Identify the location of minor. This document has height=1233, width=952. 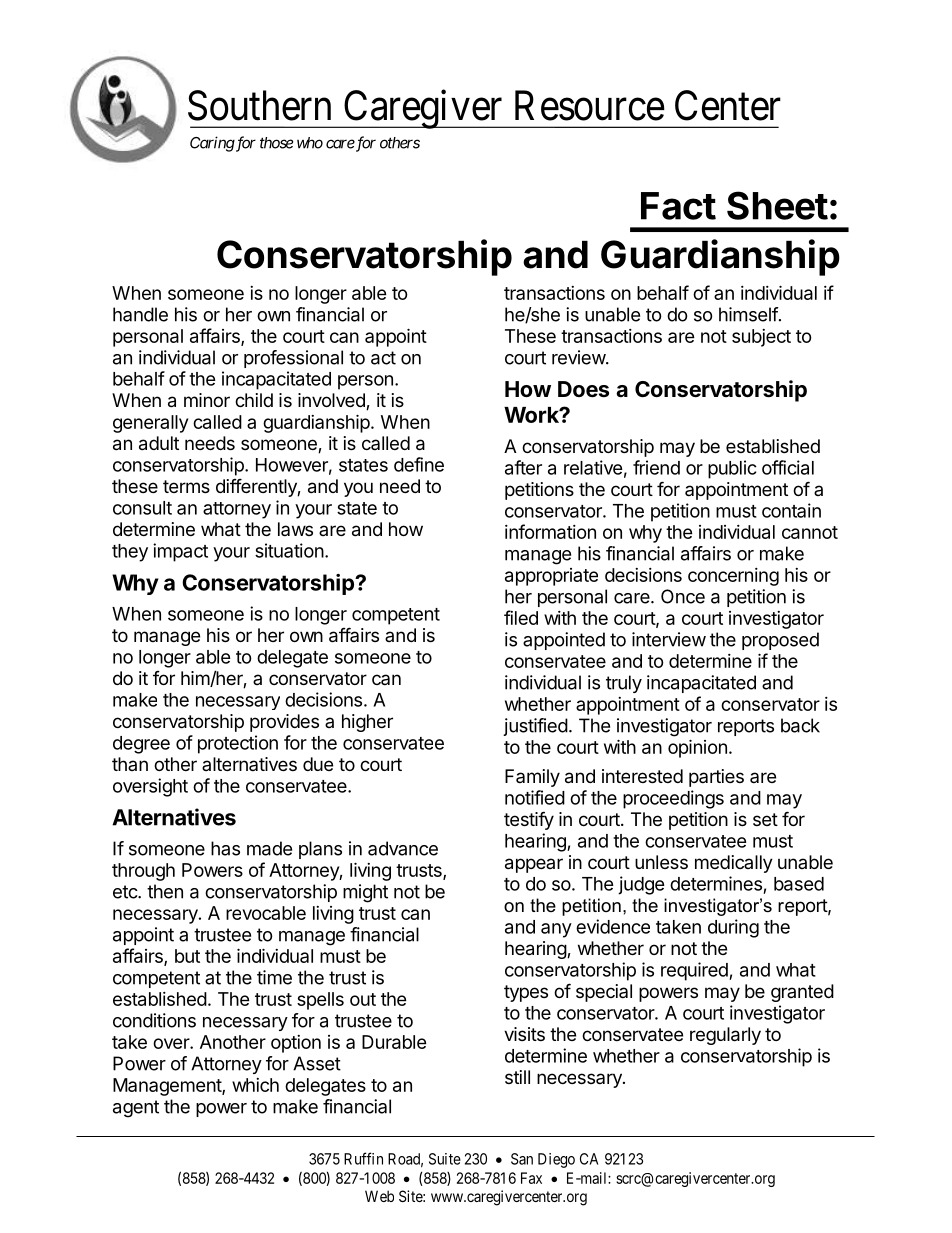
(207, 400).
